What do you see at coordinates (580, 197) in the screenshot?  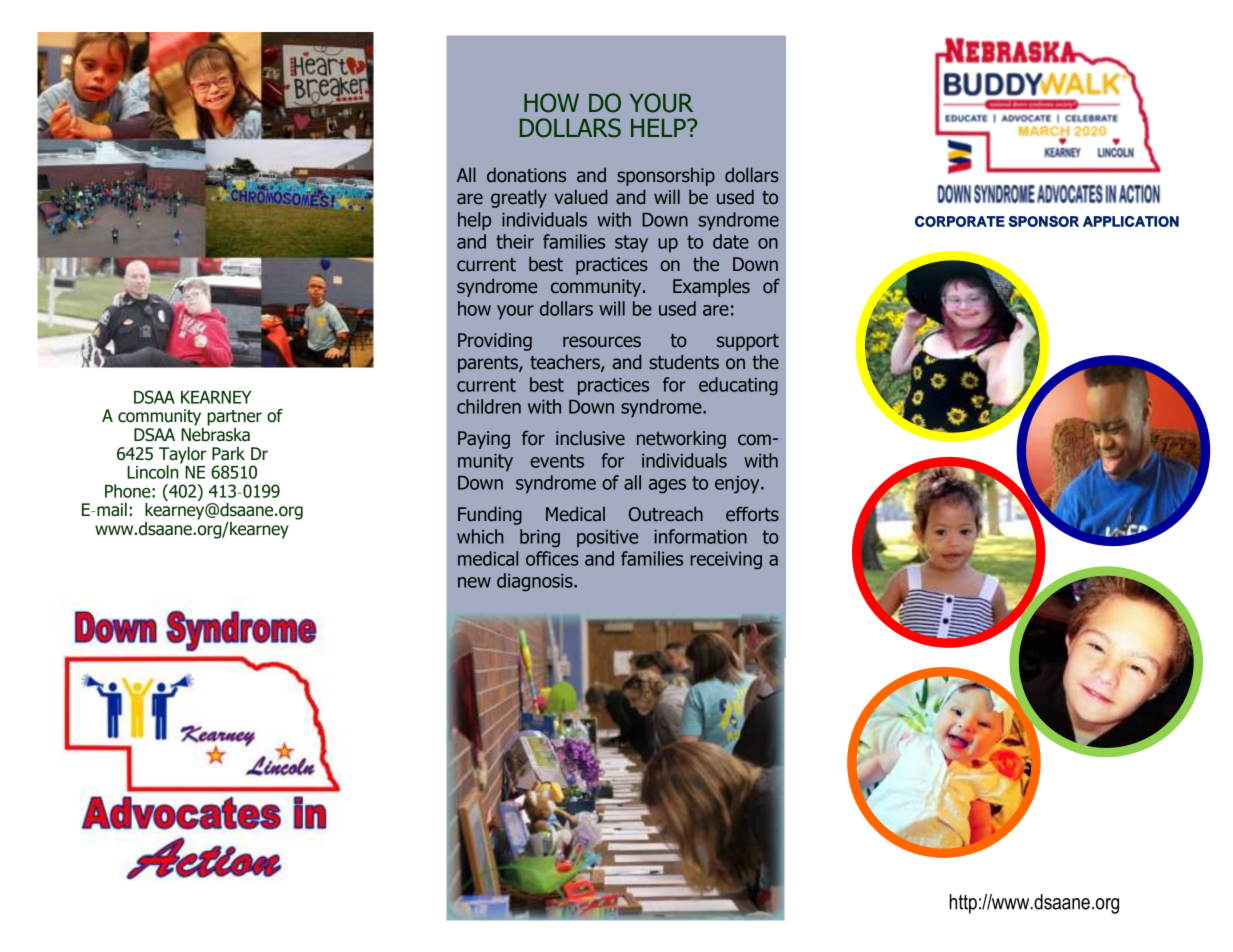 I see `valued` at bounding box center [580, 197].
